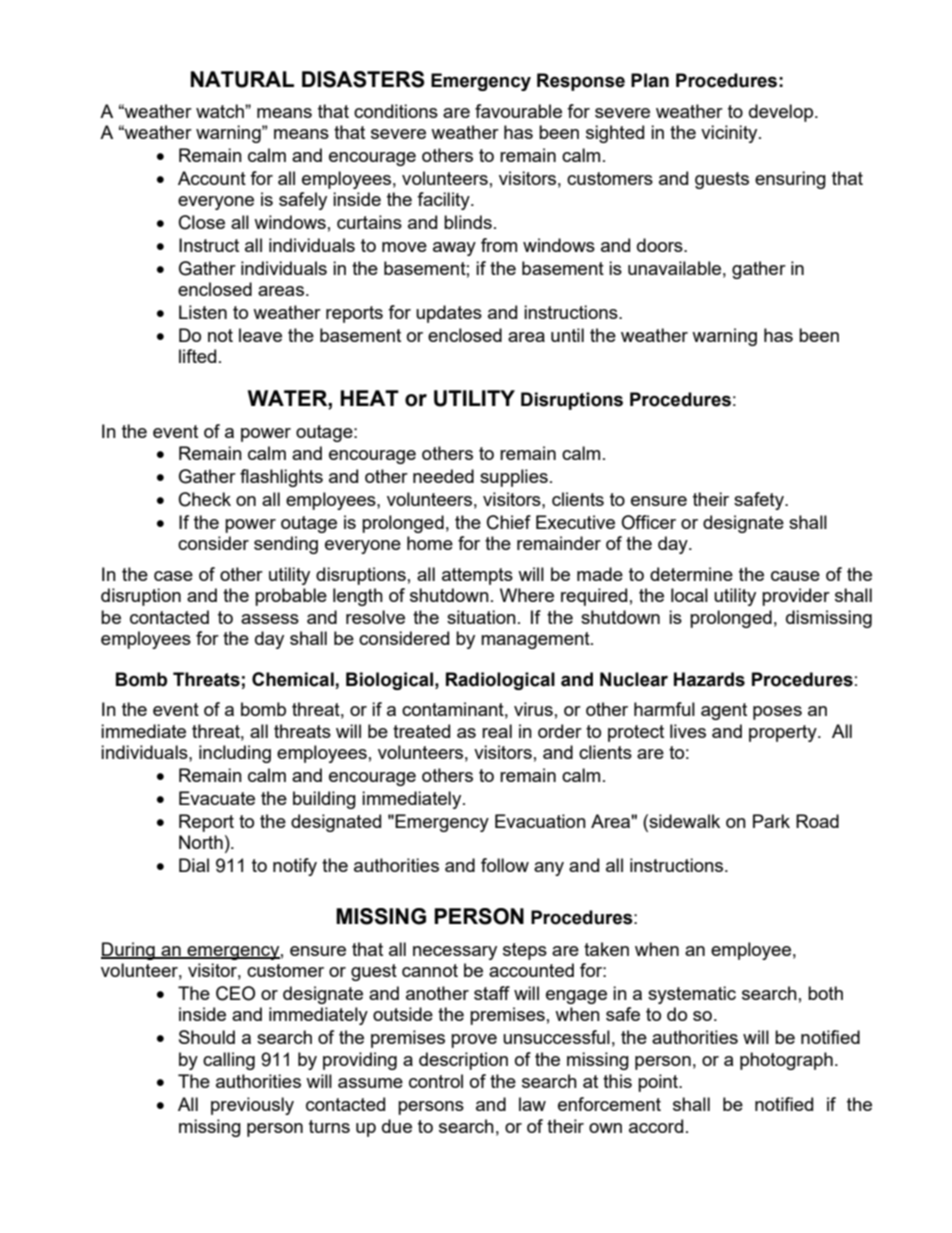  Describe the element at coordinates (497, 731) in the image. I see `real` at that location.
